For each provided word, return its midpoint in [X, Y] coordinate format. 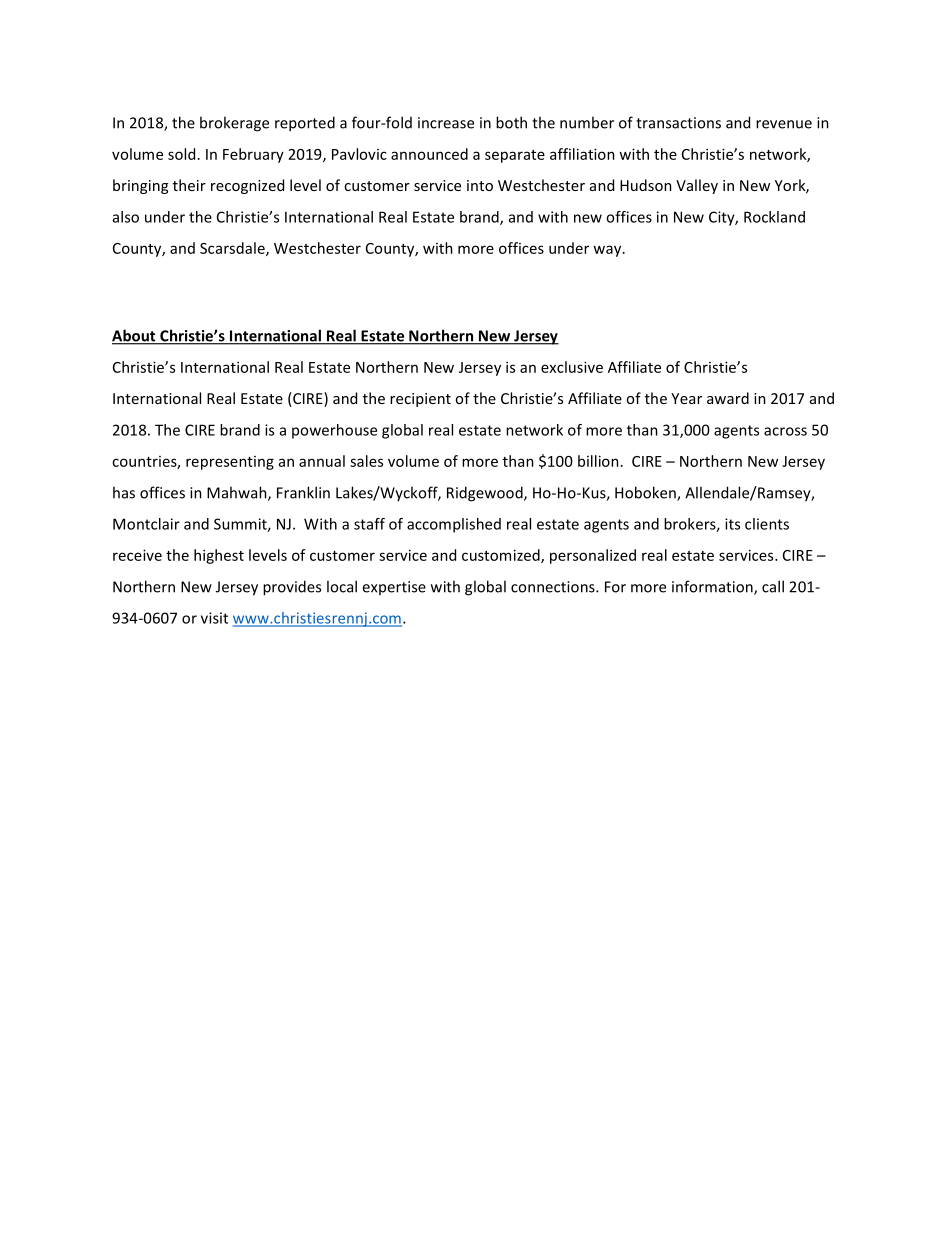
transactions [678, 123]
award [728, 398]
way [608, 251]
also [126, 217]
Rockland [774, 217]
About [135, 336]
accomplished [454, 525]
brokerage [234, 124]
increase [446, 123]
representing [230, 463]
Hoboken [646, 493]
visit [214, 618]
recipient [420, 400]
